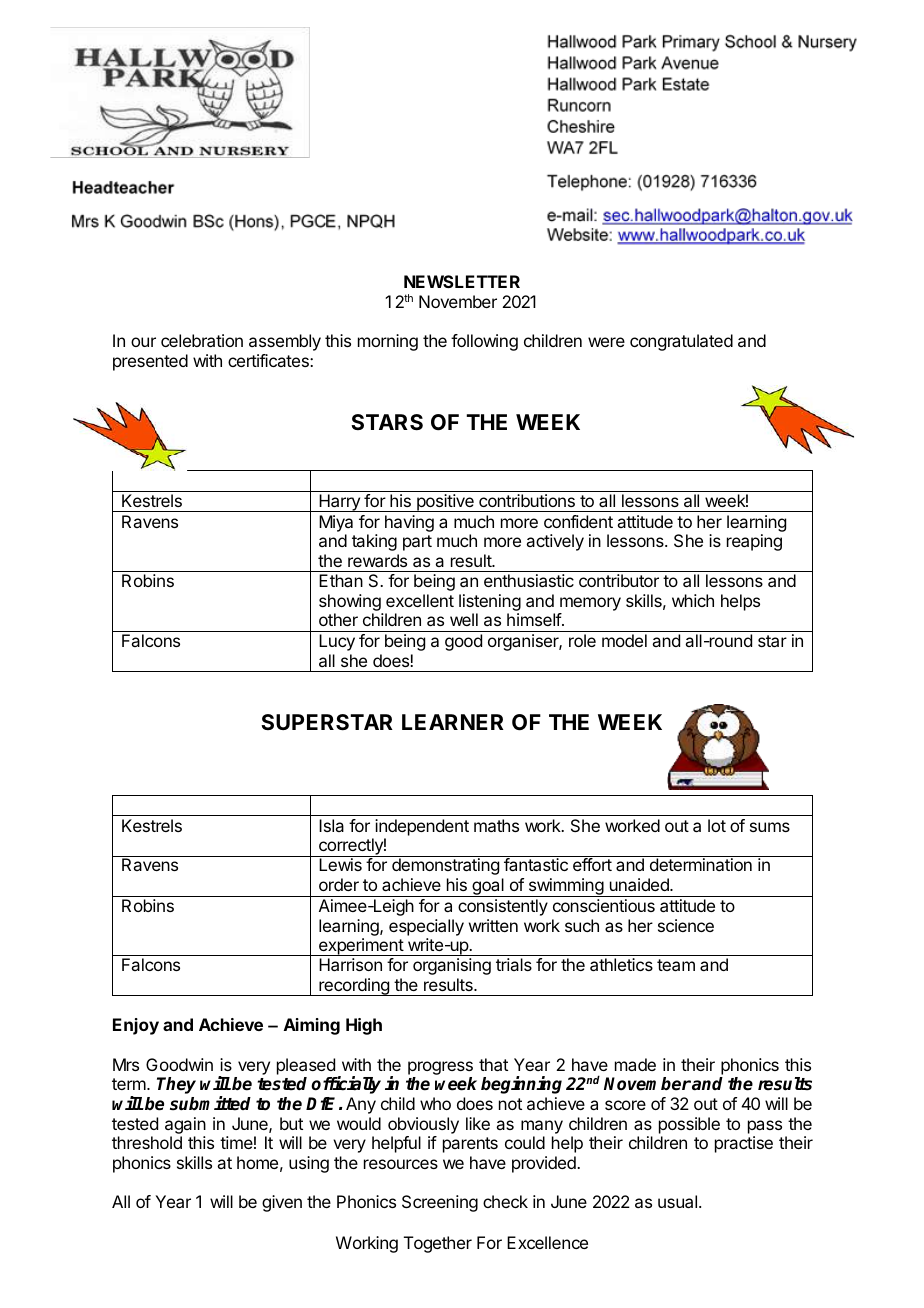 The image size is (924, 1308). I want to click on trials, so click(514, 964).
